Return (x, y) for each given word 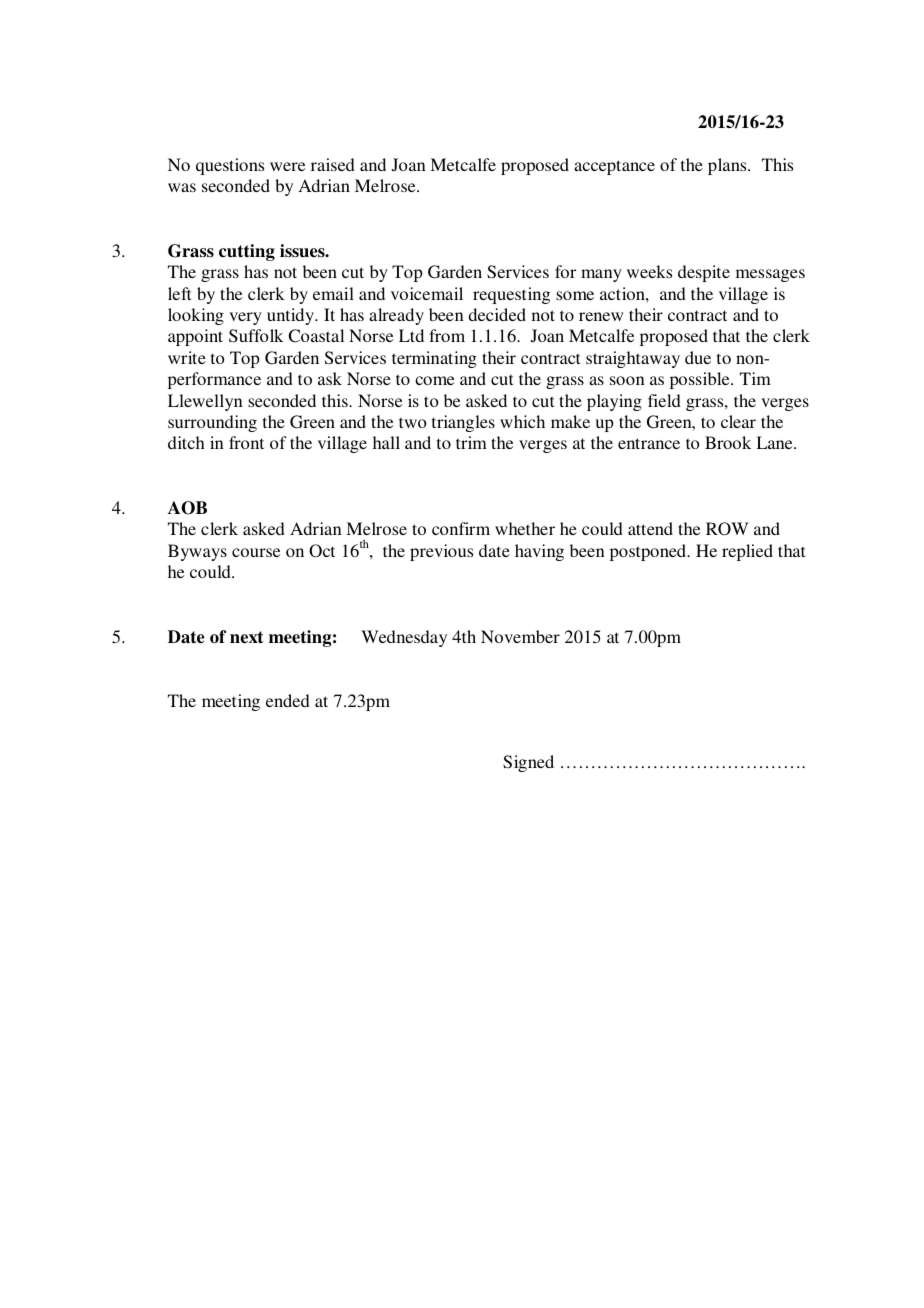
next (247, 637)
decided (497, 314)
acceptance (614, 167)
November (520, 636)
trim (471, 442)
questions (230, 166)
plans (728, 166)
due (698, 357)
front (246, 442)
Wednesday (404, 638)
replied (747, 552)
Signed (528, 763)
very (245, 318)
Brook (728, 442)
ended (288, 700)
